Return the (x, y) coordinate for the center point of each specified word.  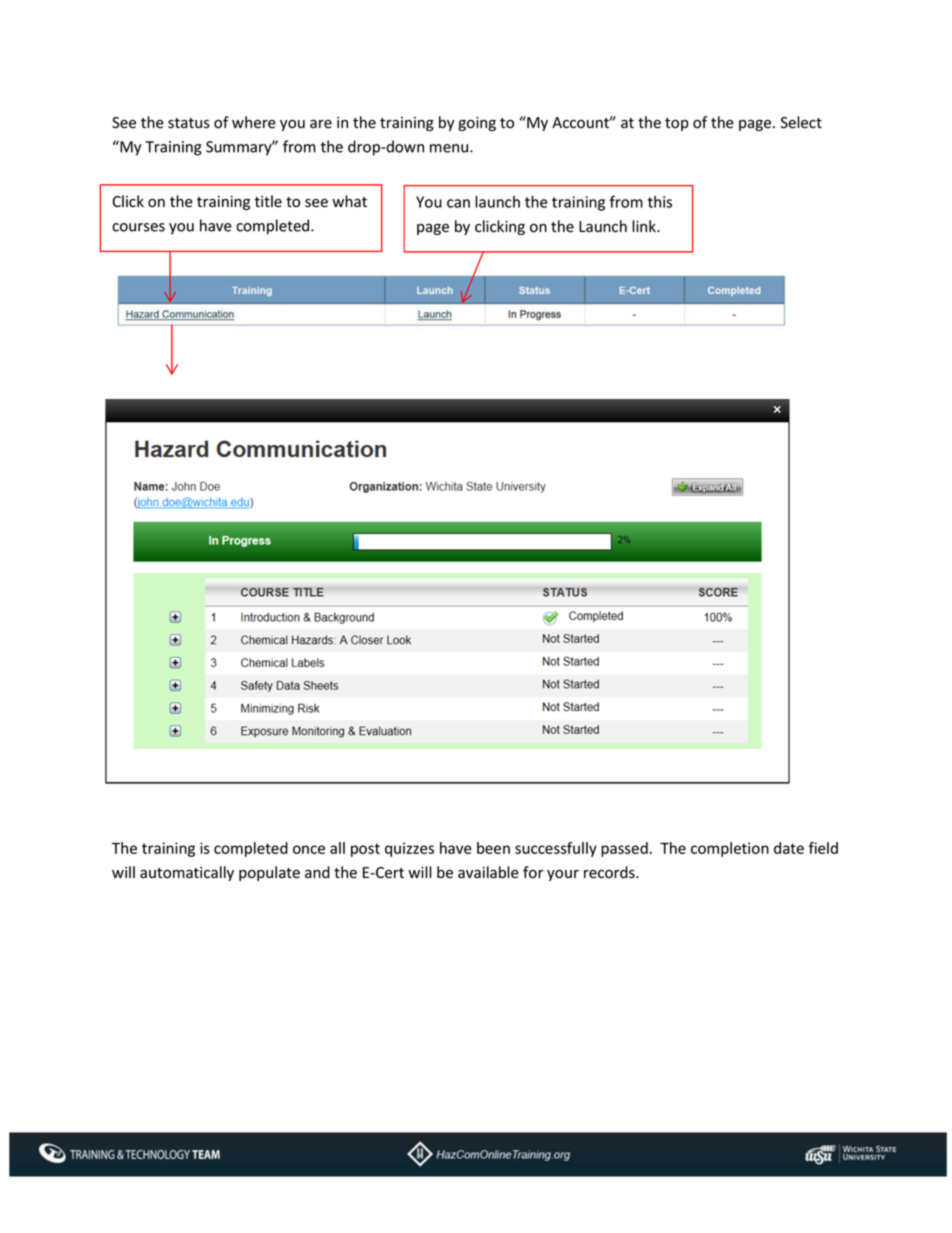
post (365, 850)
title (268, 201)
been (493, 848)
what (349, 201)
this (660, 202)
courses (138, 227)
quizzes (409, 849)
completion (730, 849)
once (309, 849)
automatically (187, 873)
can (458, 203)
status (189, 123)
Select (801, 122)
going (477, 124)
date (789, 848)
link (645, 226)
